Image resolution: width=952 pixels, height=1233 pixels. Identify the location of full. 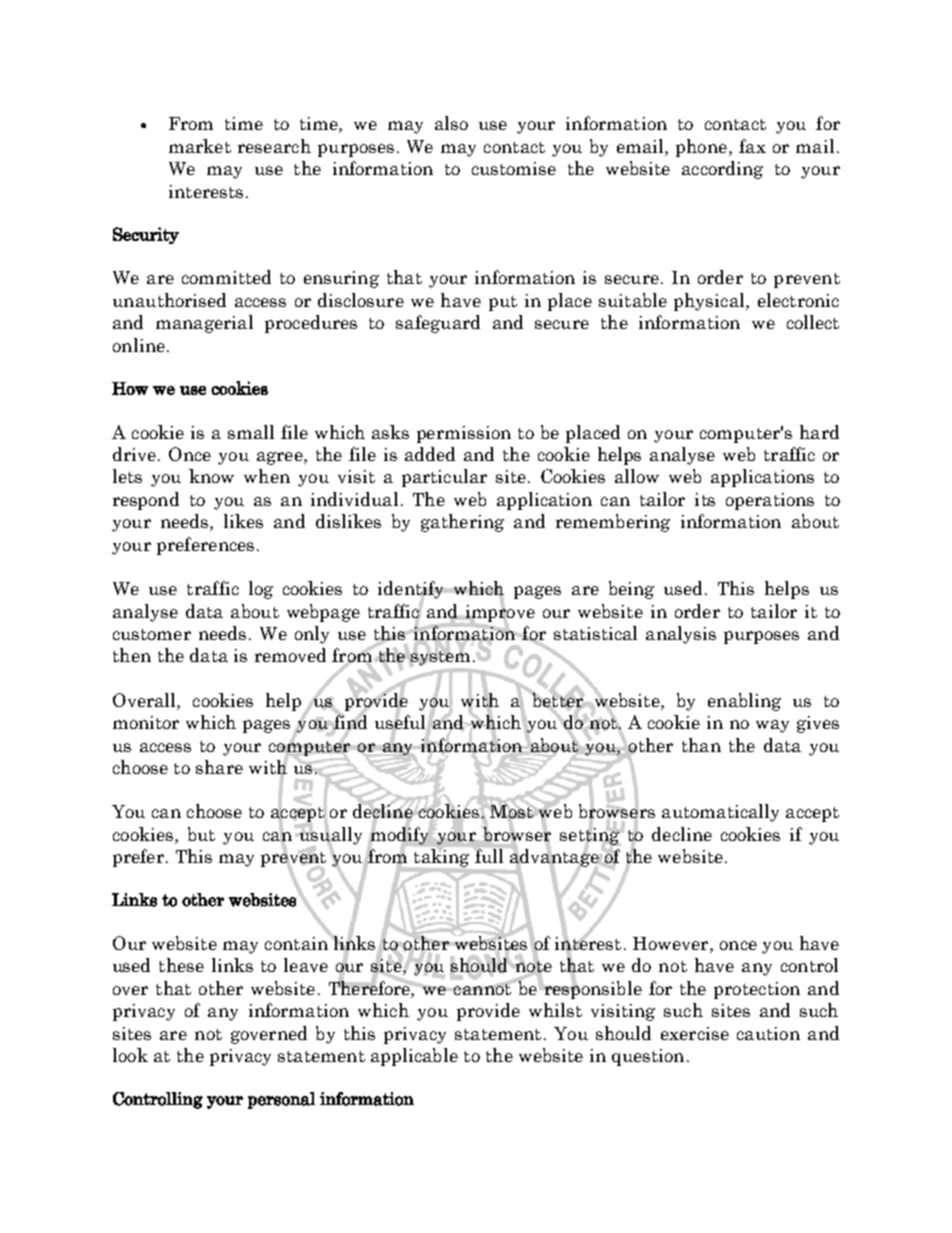
(489, 856).
